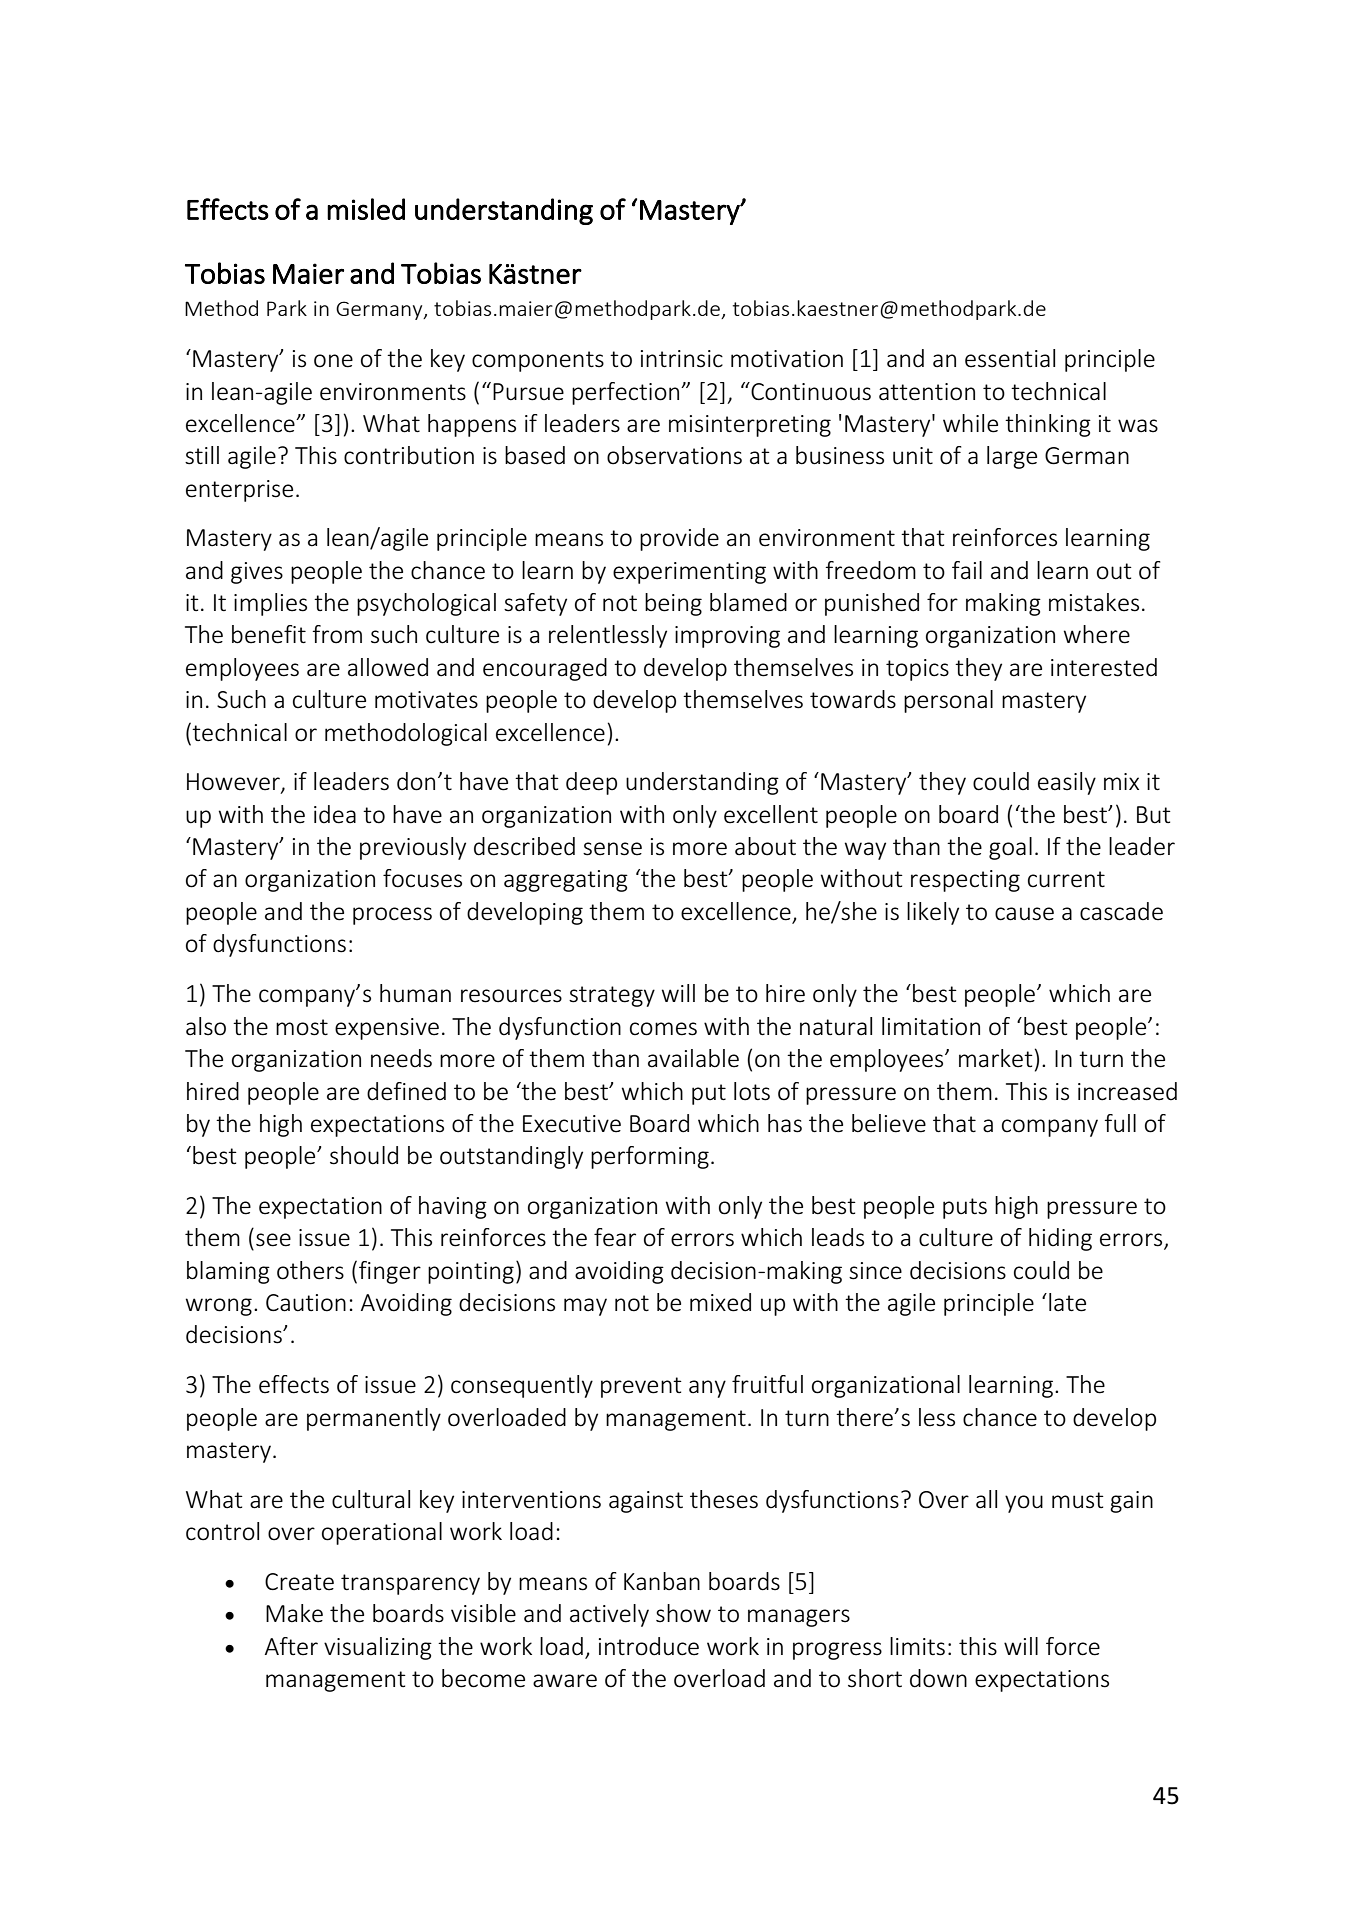 The image size is (1359, 1922). What do you see at coordinates (682, 359) in the image?
I see `intrinsic` at bounding box center [682, 359].
